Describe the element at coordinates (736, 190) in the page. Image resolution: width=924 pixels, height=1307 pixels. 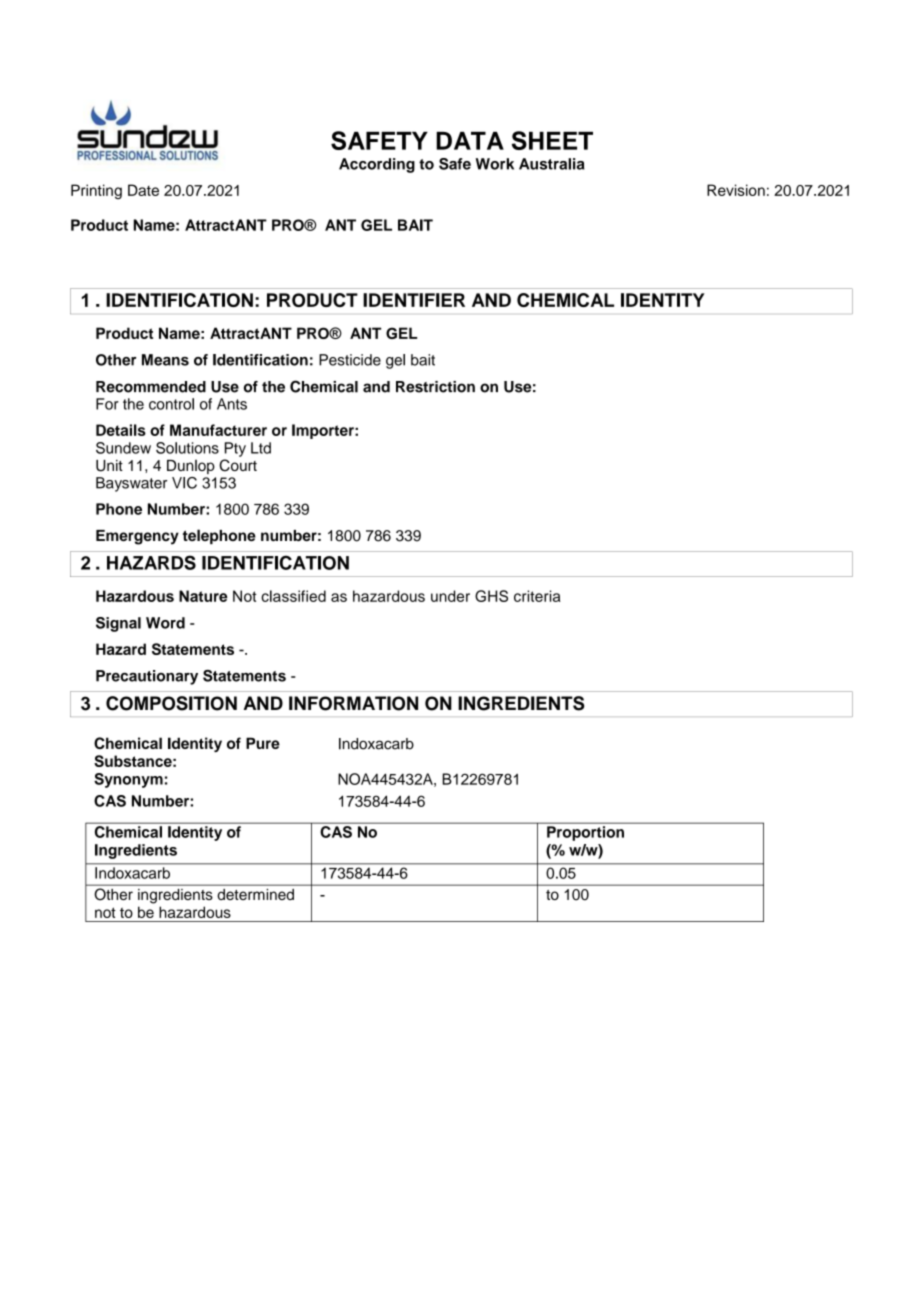
I see `Revision` at that location.
